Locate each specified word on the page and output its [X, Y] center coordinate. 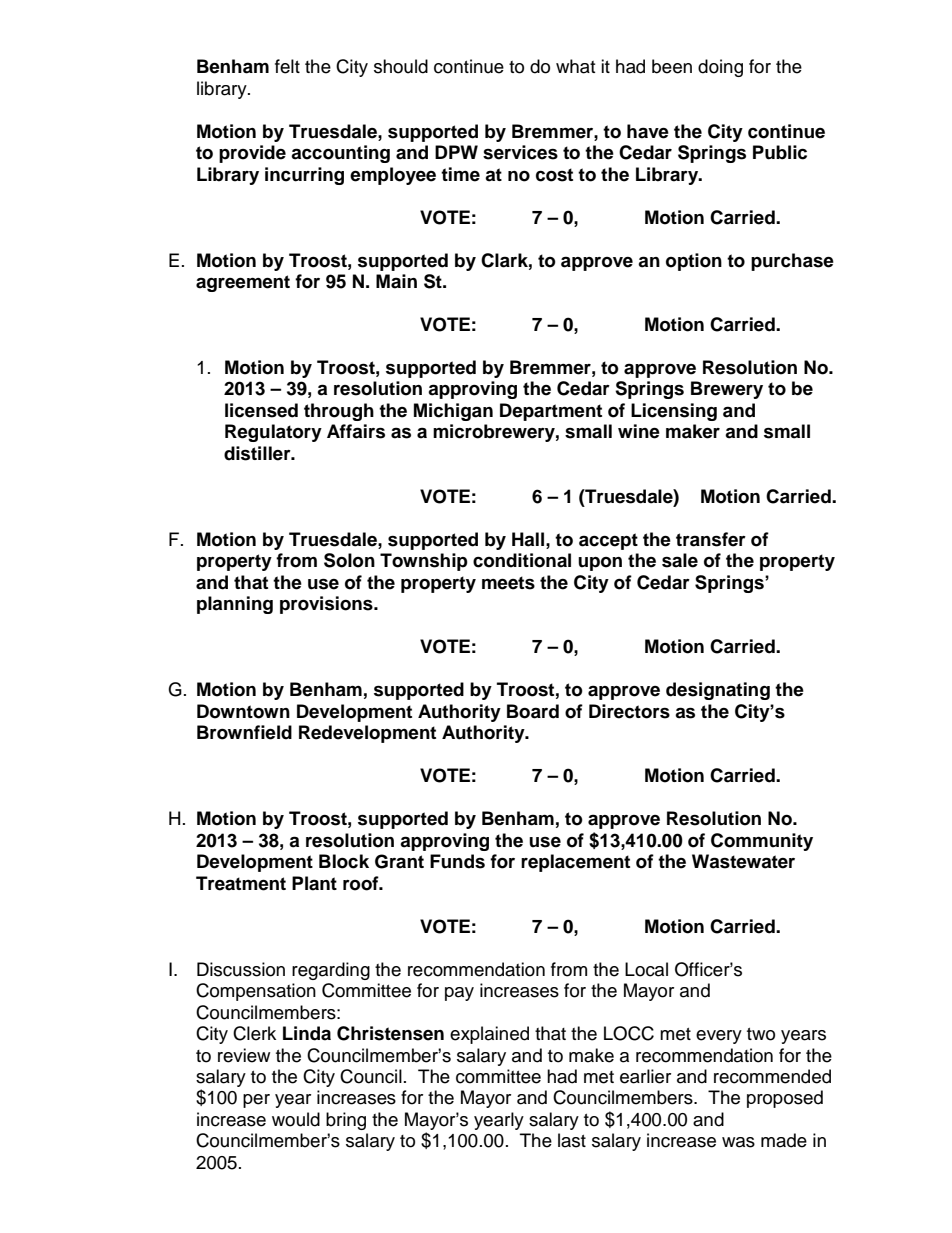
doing [720, 68]
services [520, 152]
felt [287, 66]
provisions [327, 605]
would [296, 1119]
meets [508, 583]
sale [680, 560]
